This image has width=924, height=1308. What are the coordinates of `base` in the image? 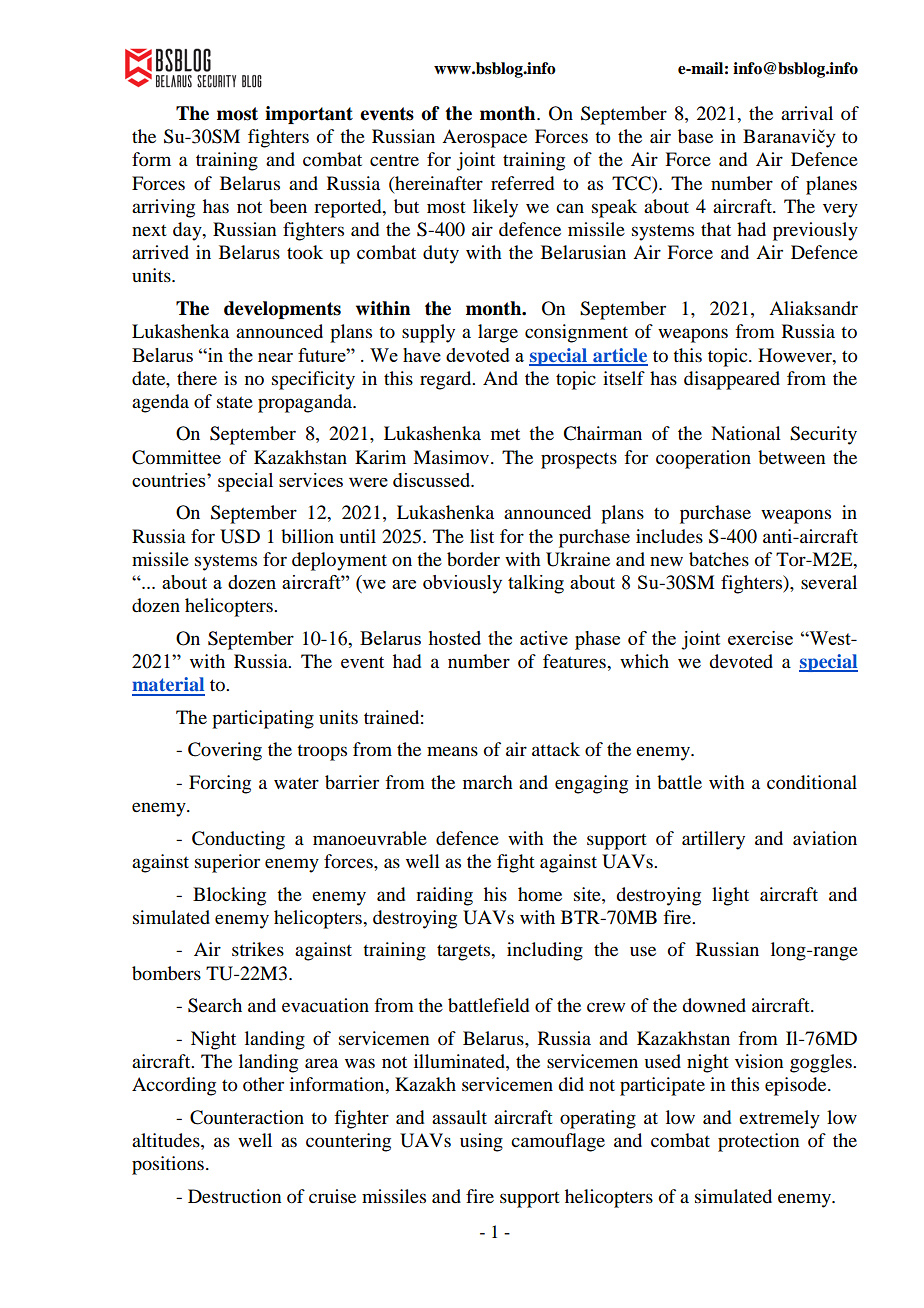 It's located at (695, 136).
